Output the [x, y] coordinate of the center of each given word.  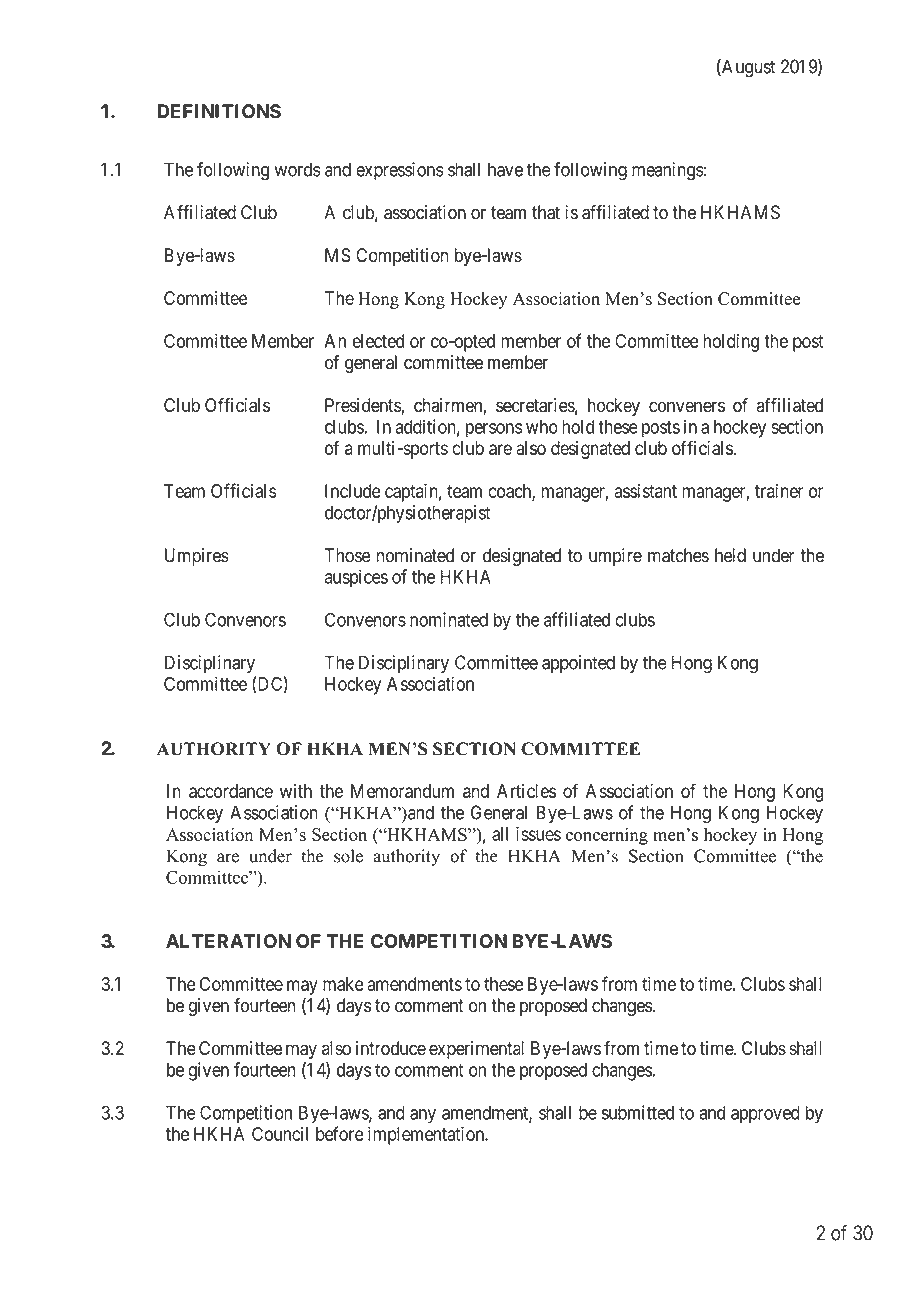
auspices [356, 578]
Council [280, 1134]
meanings [668, 171]
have [505, 169]
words [298, 169]
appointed [578, 664]
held [730, 555]
